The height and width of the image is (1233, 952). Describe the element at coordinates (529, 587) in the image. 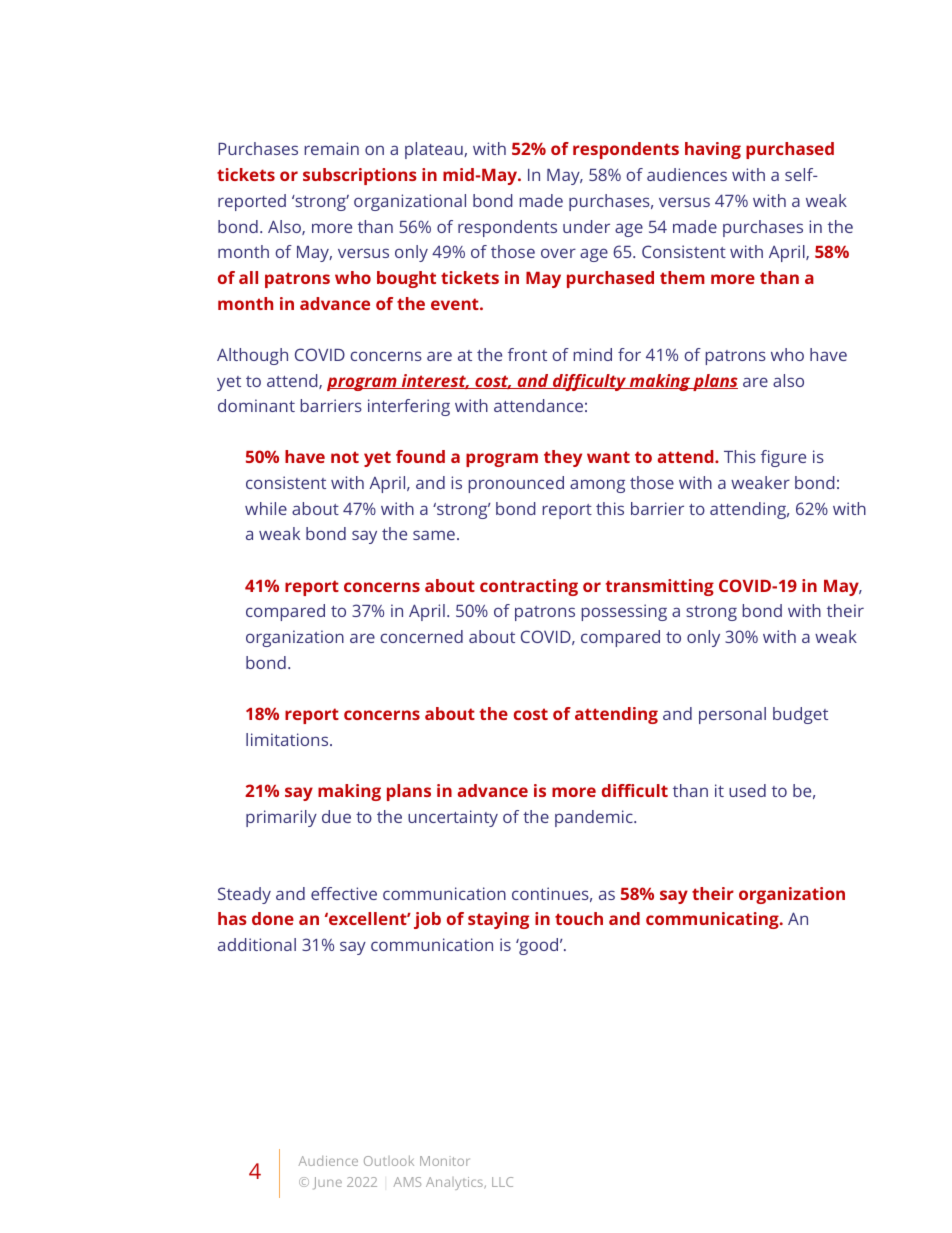

I see `contracting` at that location.
